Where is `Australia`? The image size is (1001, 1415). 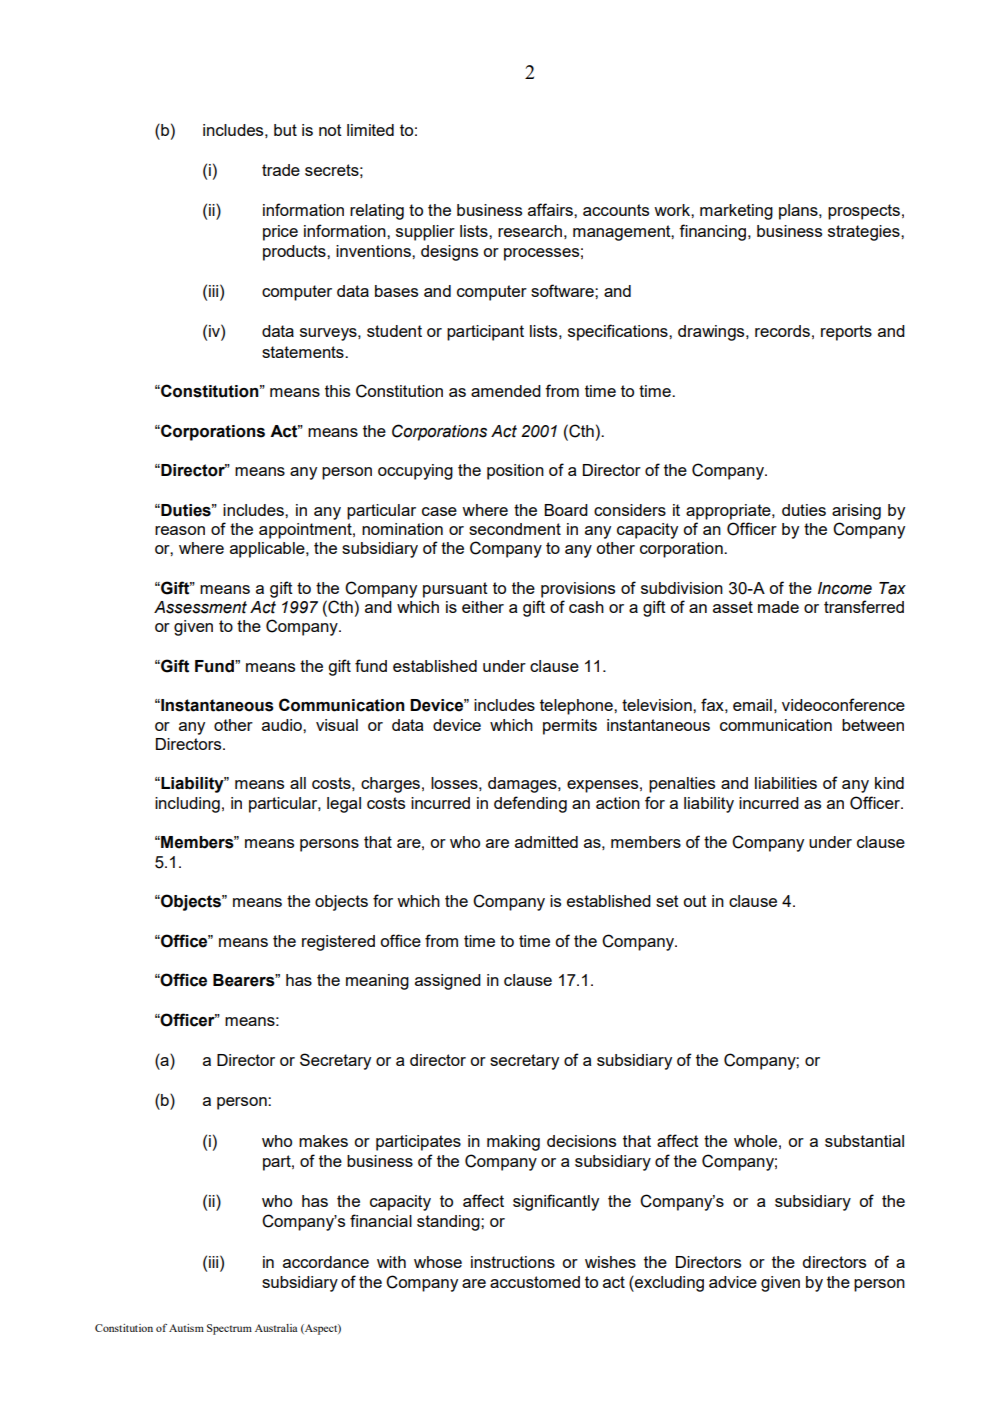 Australia is located at coordinates (276, 1328).
